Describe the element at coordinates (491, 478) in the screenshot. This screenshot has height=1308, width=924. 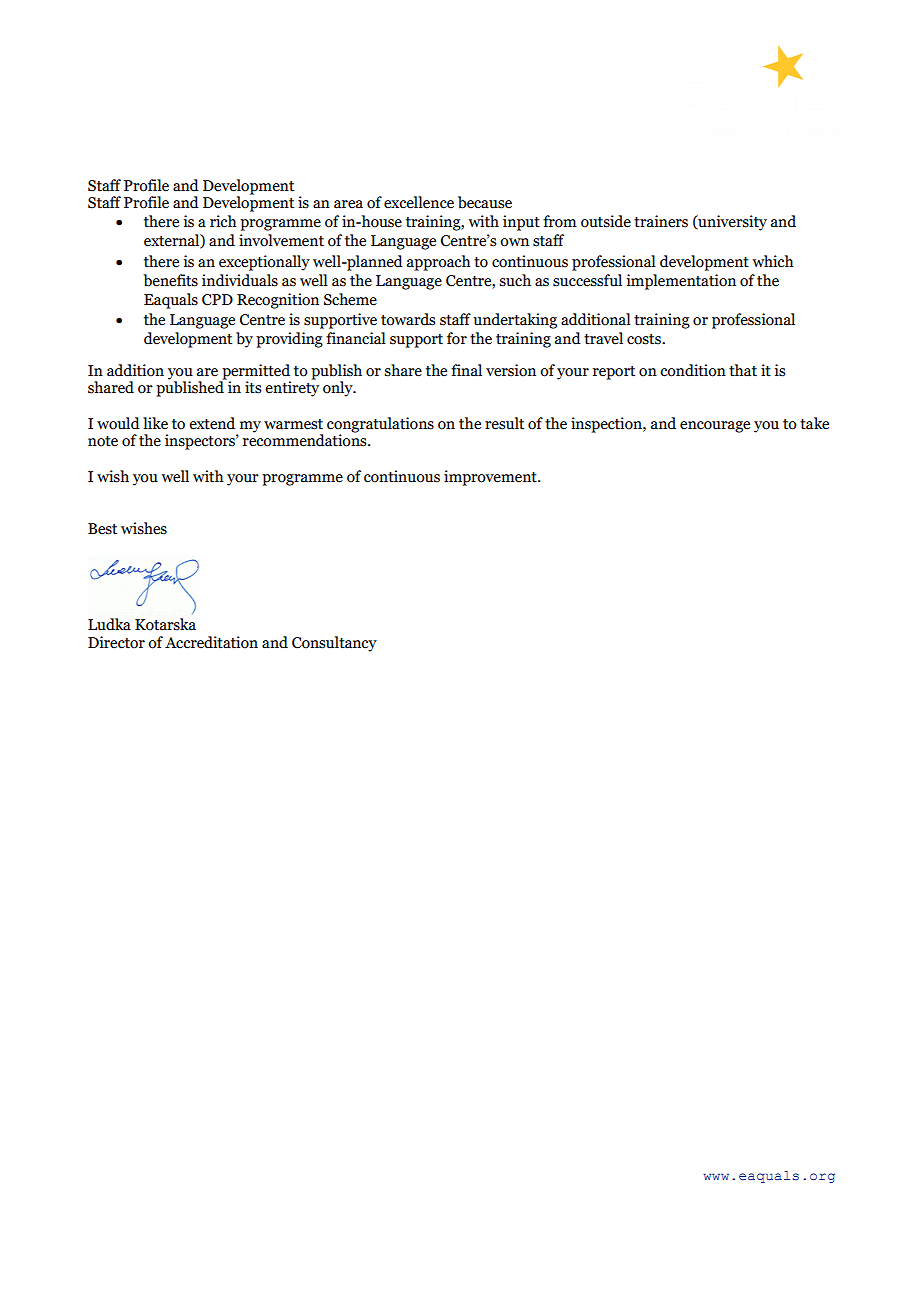
I see `improvement` at that location.
